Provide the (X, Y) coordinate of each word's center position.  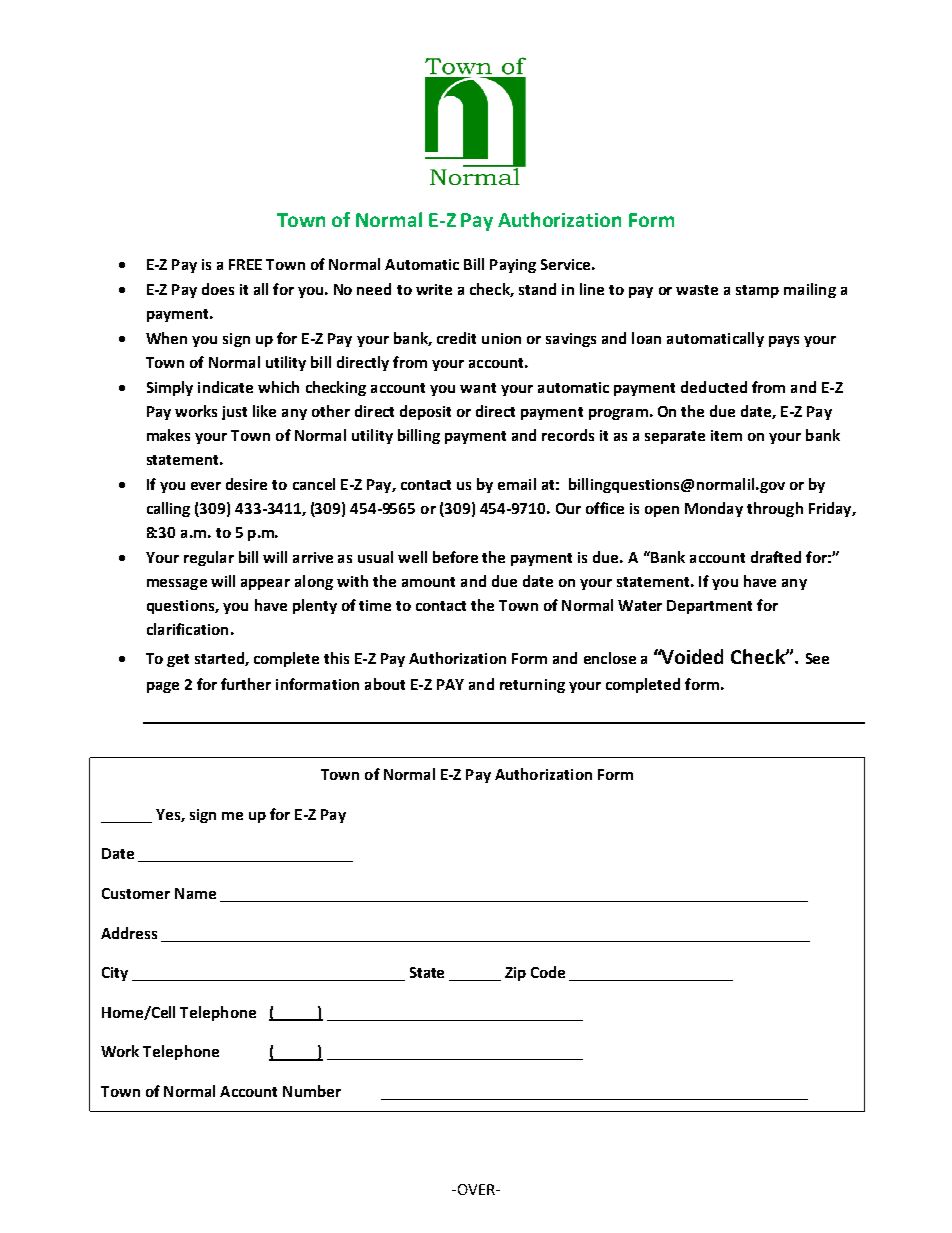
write (434, 289)
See (817, 658)
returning (532, 686)
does (218, 289)
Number (312, 1091)
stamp (757, 291)
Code (548, 972)
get (178, 660)
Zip (515, 974)
